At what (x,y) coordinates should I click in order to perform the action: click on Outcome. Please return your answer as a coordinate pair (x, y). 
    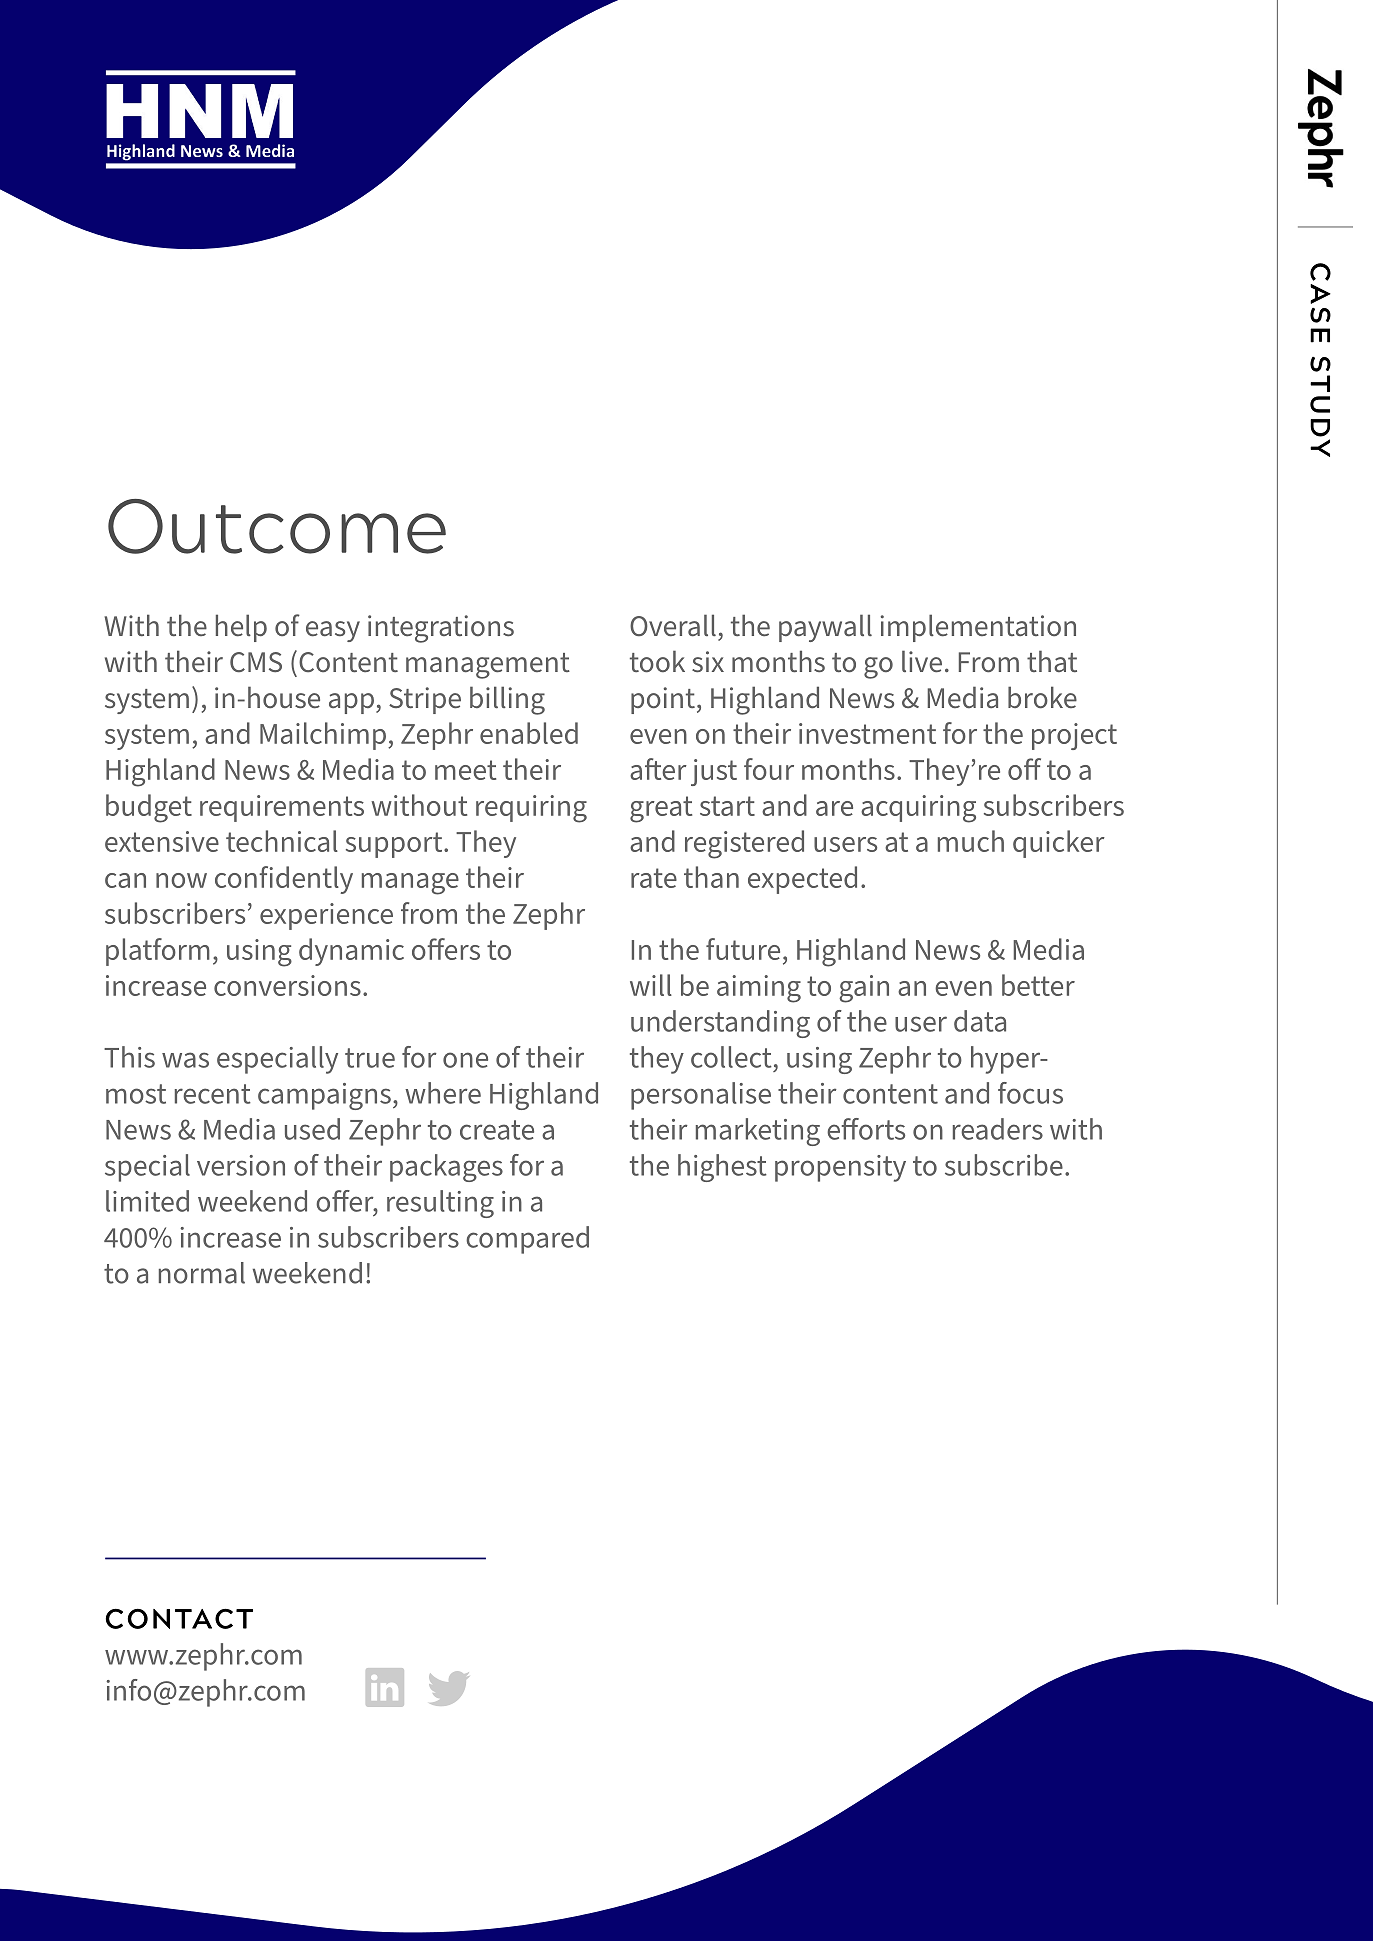
    Looking at the image, I should click on (277, 526).
